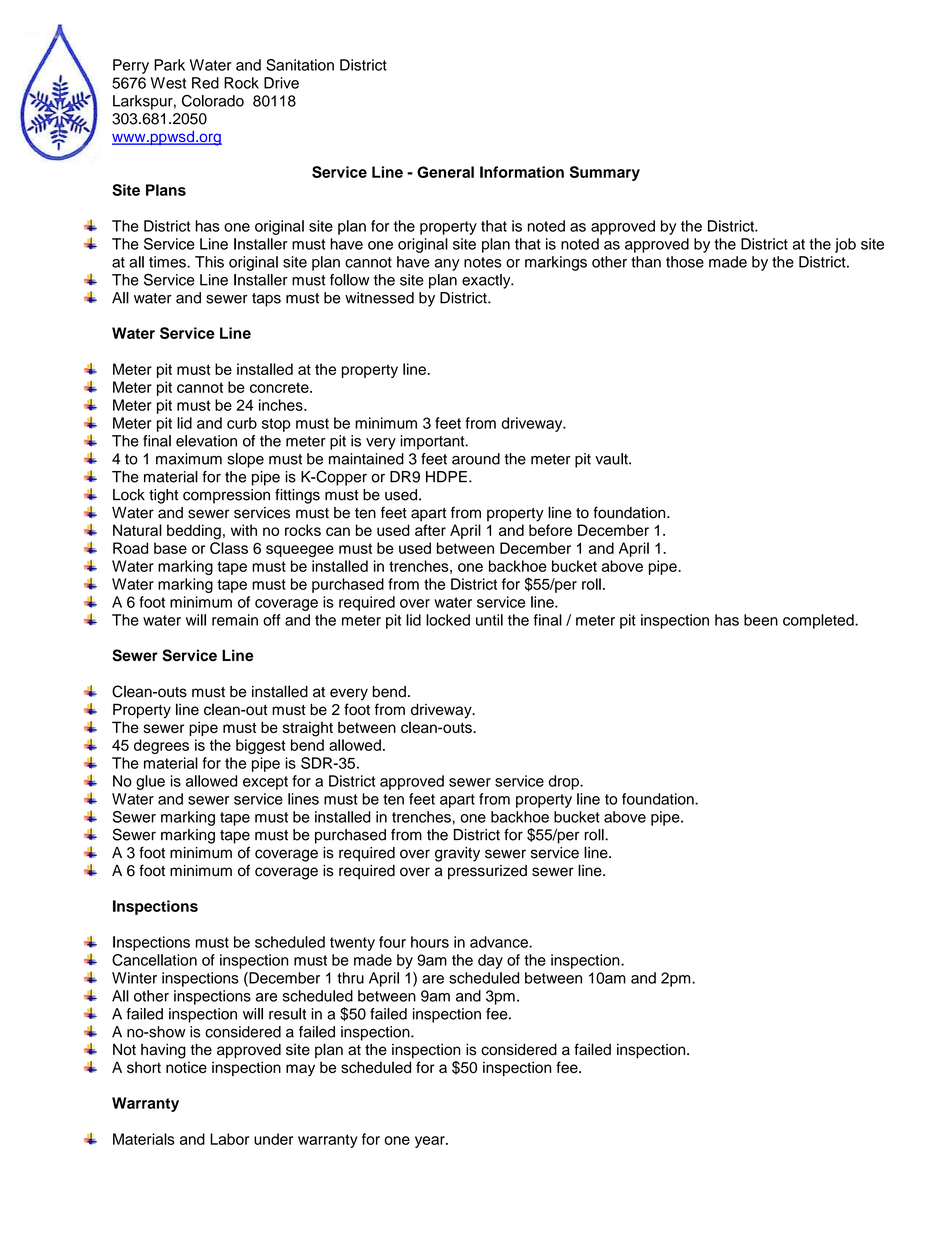  What do you see at coordinates (213, 101) in the document?
I see `Colorado` at bounding box center [213, 101].
